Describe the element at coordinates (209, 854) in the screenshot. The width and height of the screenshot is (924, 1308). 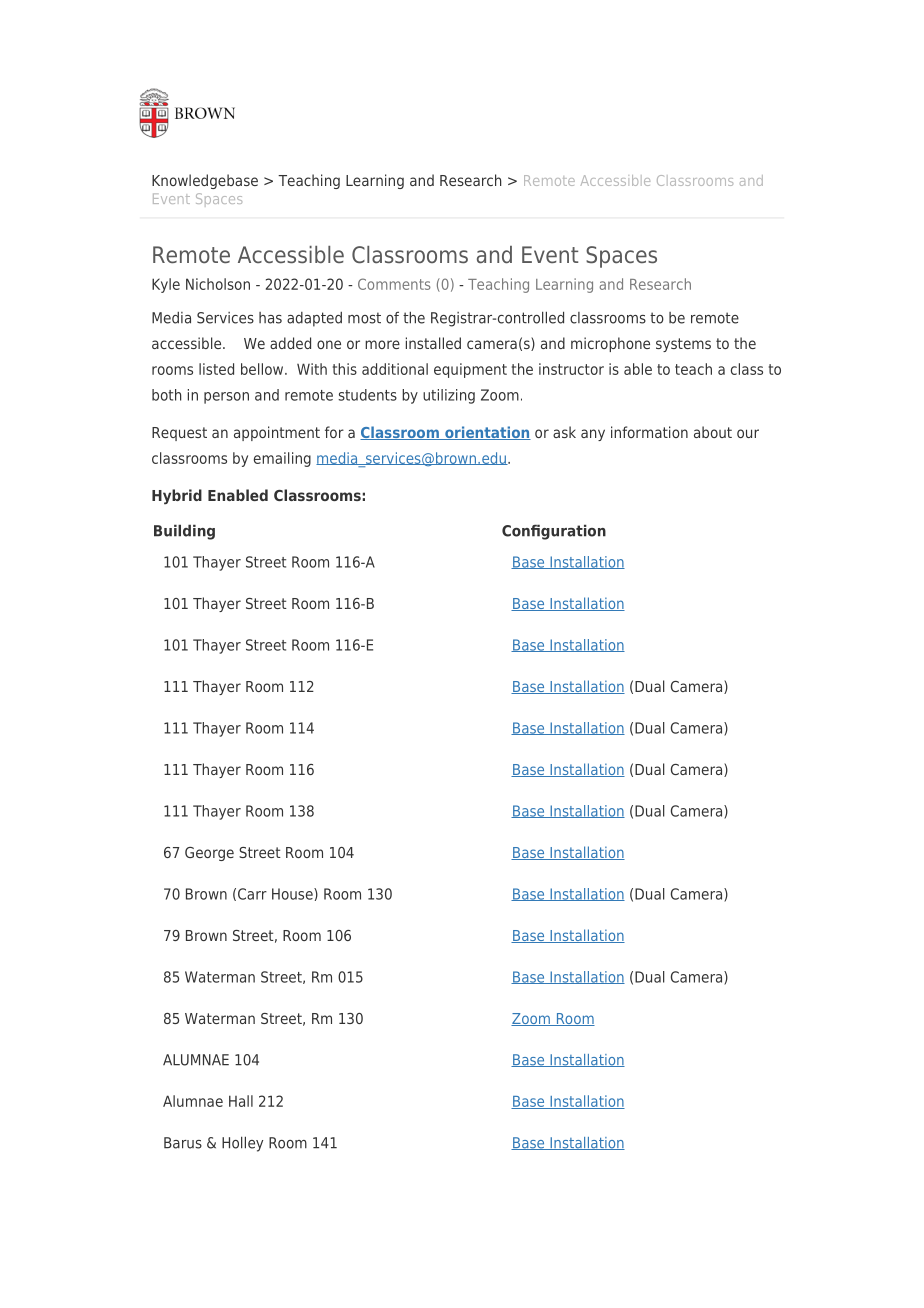
I see `George` at that location.
